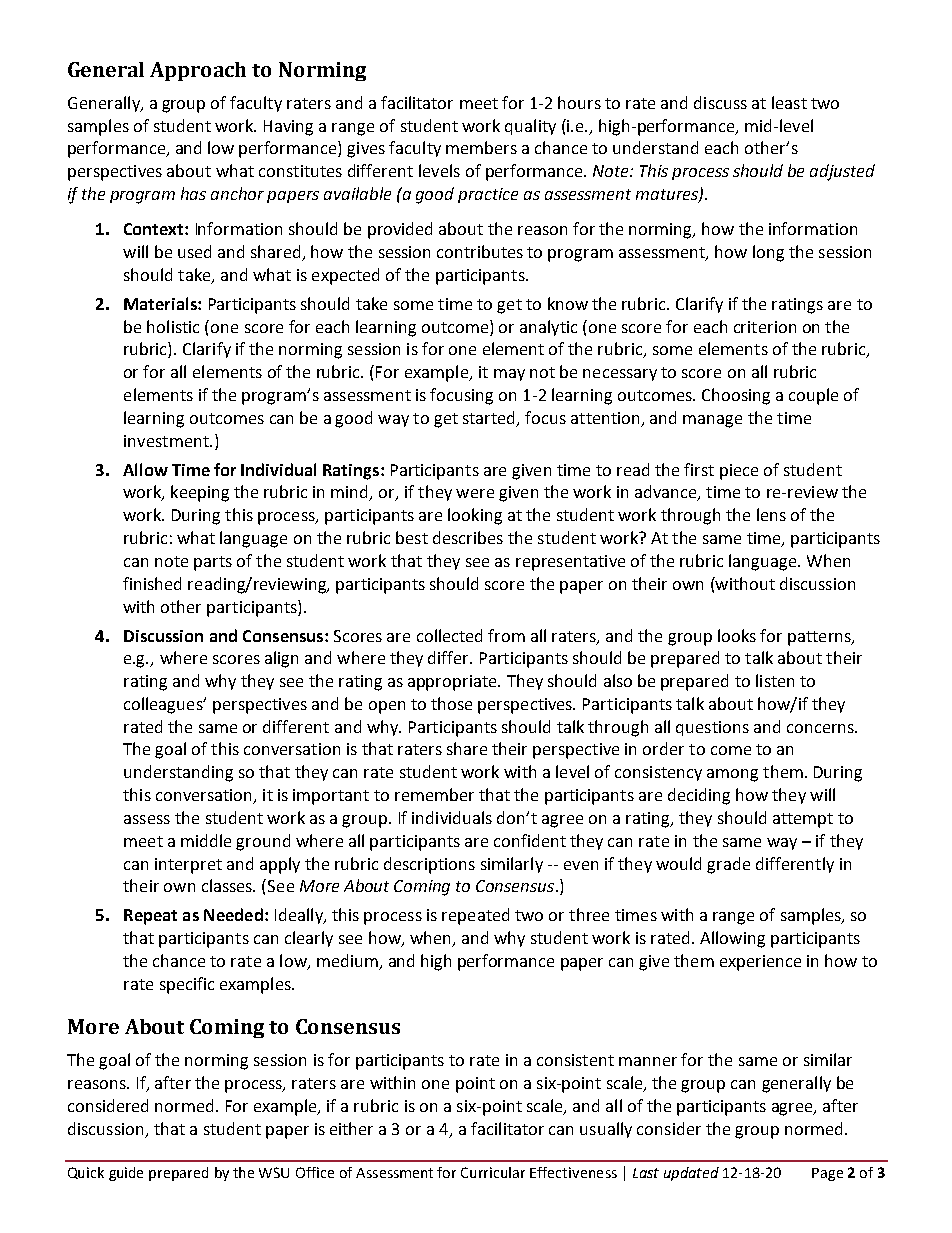 This screenshot has width=952, height=1233. I want to click on Approach, so click(198, 71).
